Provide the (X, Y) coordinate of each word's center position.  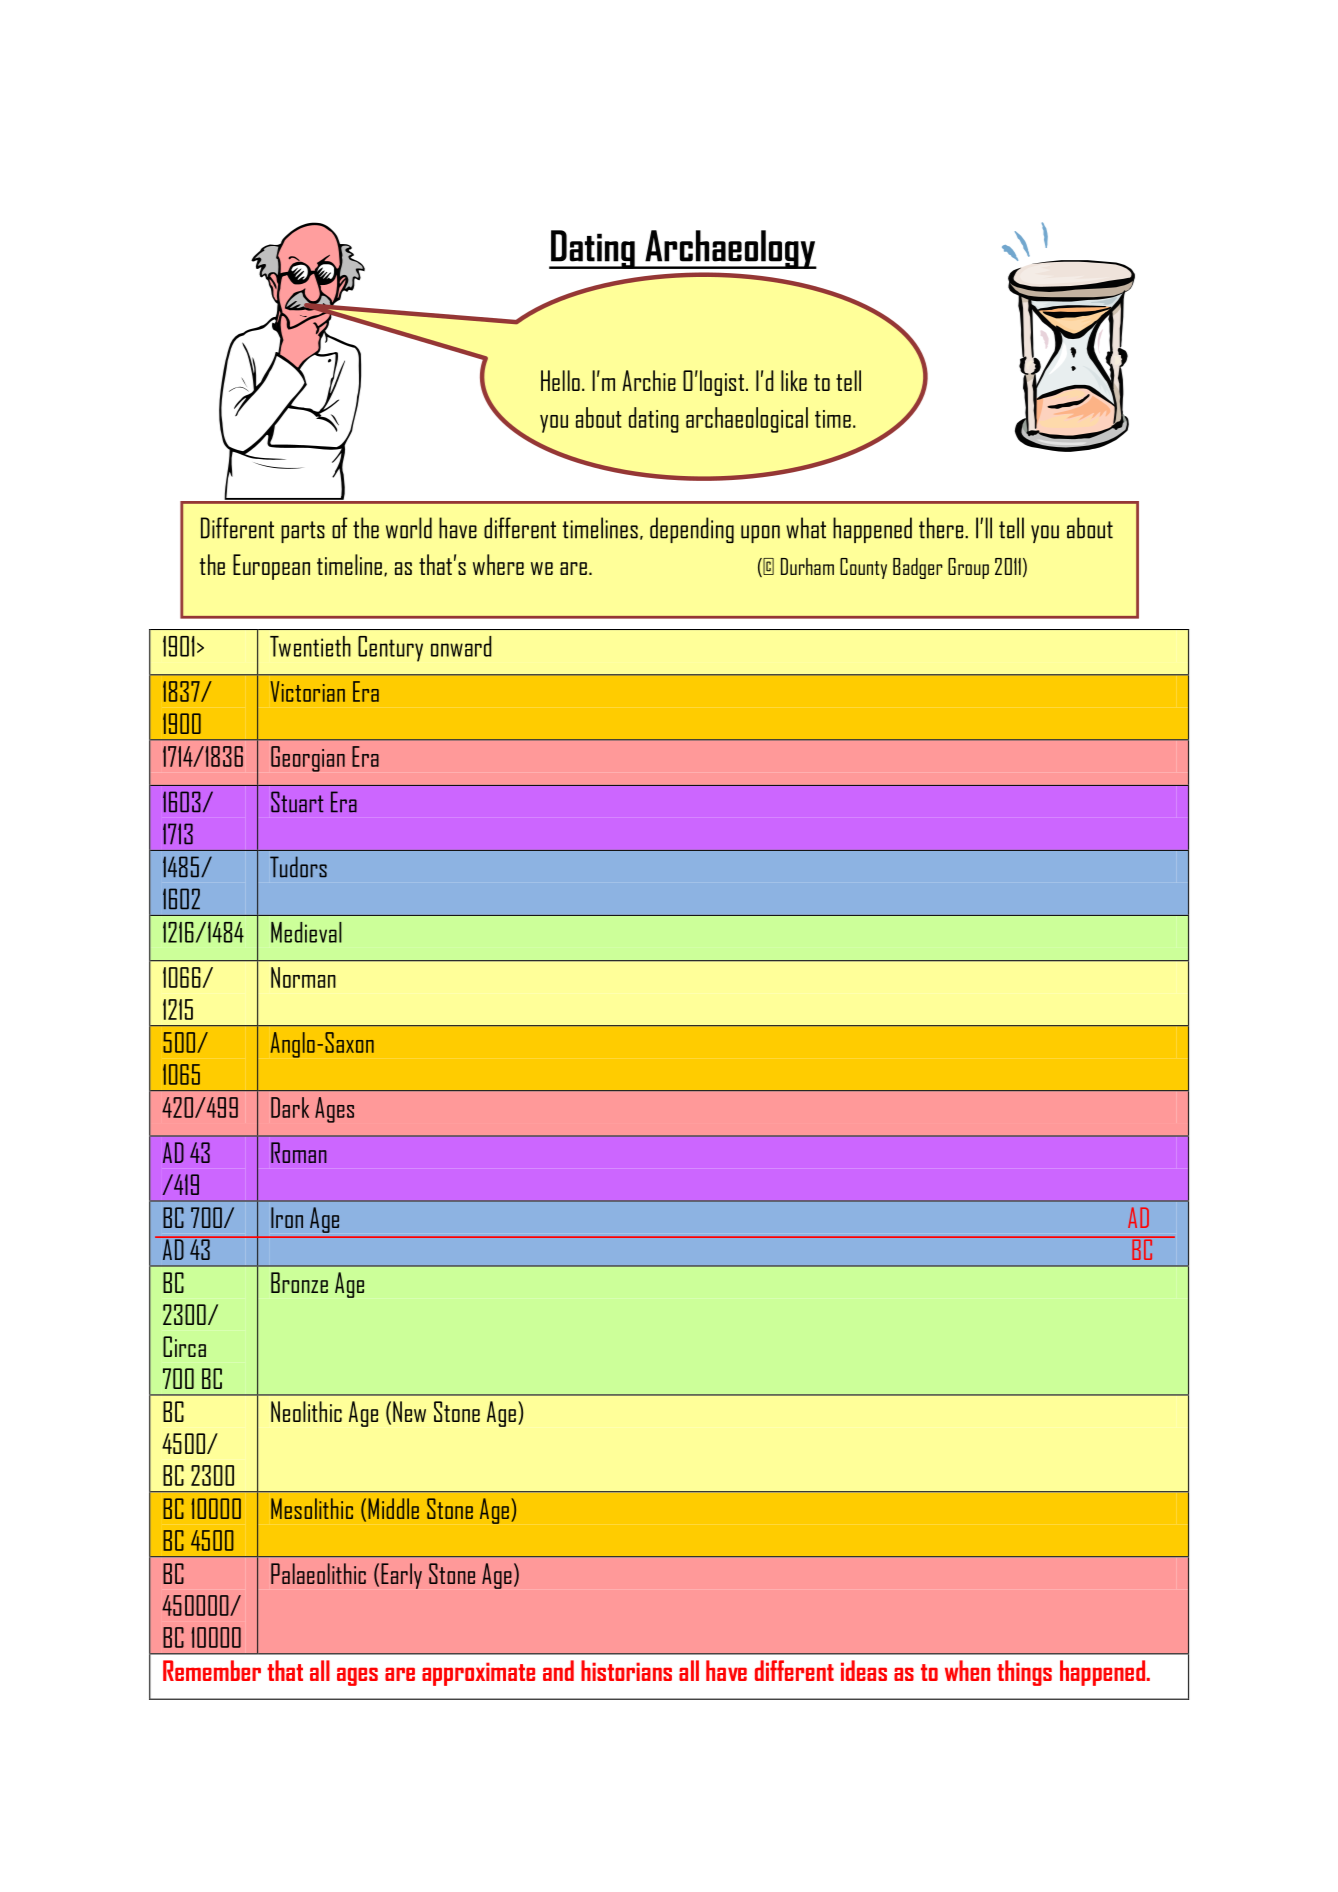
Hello (560, 380)
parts (303, 532)
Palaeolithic (318, 1573)
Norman (303, 977)
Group (968, 568)
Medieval (306, 932)
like (794, 380)
